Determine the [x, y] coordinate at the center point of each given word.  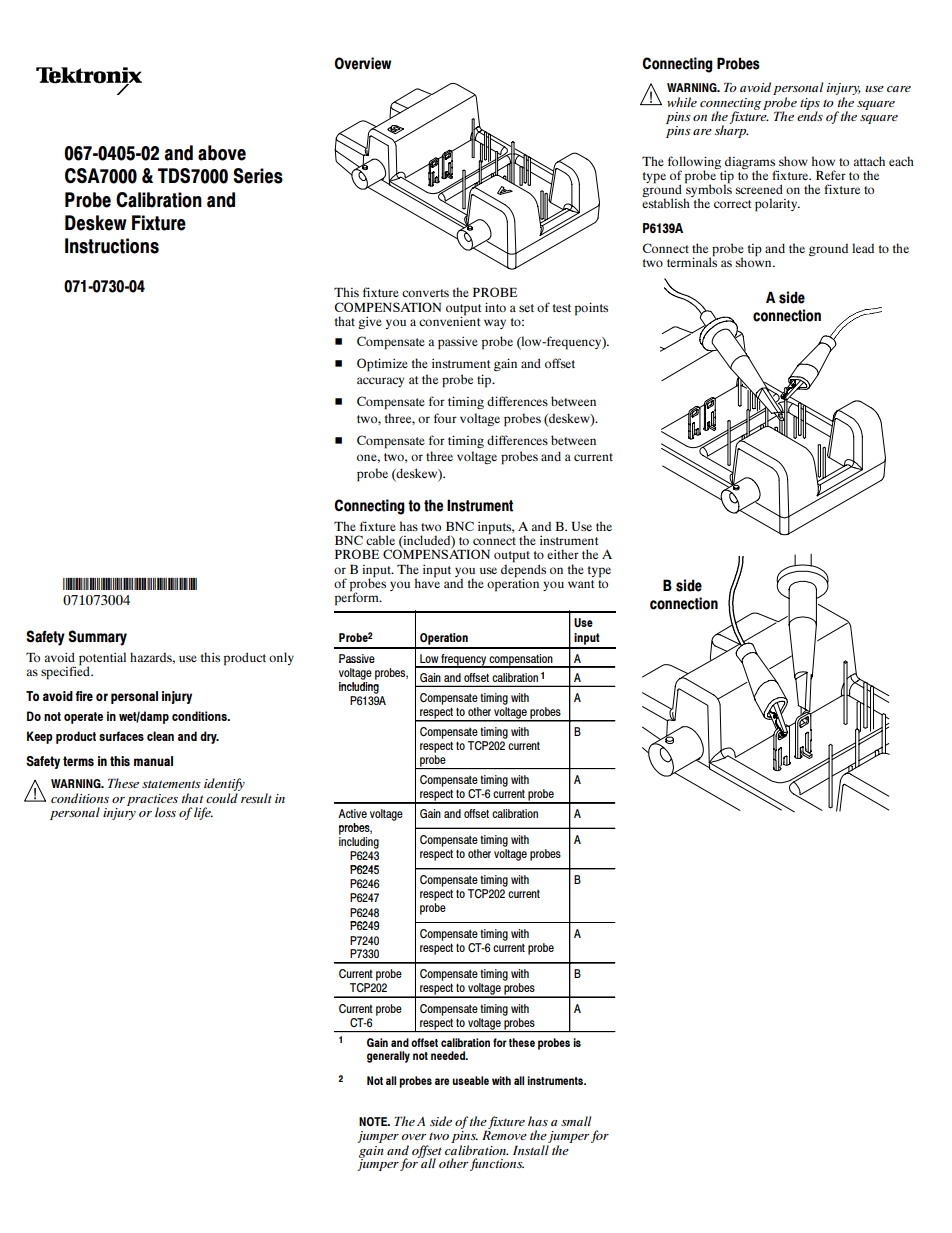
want [581, 584]
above [222, 153]
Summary [97, 638]
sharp [731, 130]
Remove [504, 1135]
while [682, 102]
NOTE [374, 1121]
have [427, 582]
